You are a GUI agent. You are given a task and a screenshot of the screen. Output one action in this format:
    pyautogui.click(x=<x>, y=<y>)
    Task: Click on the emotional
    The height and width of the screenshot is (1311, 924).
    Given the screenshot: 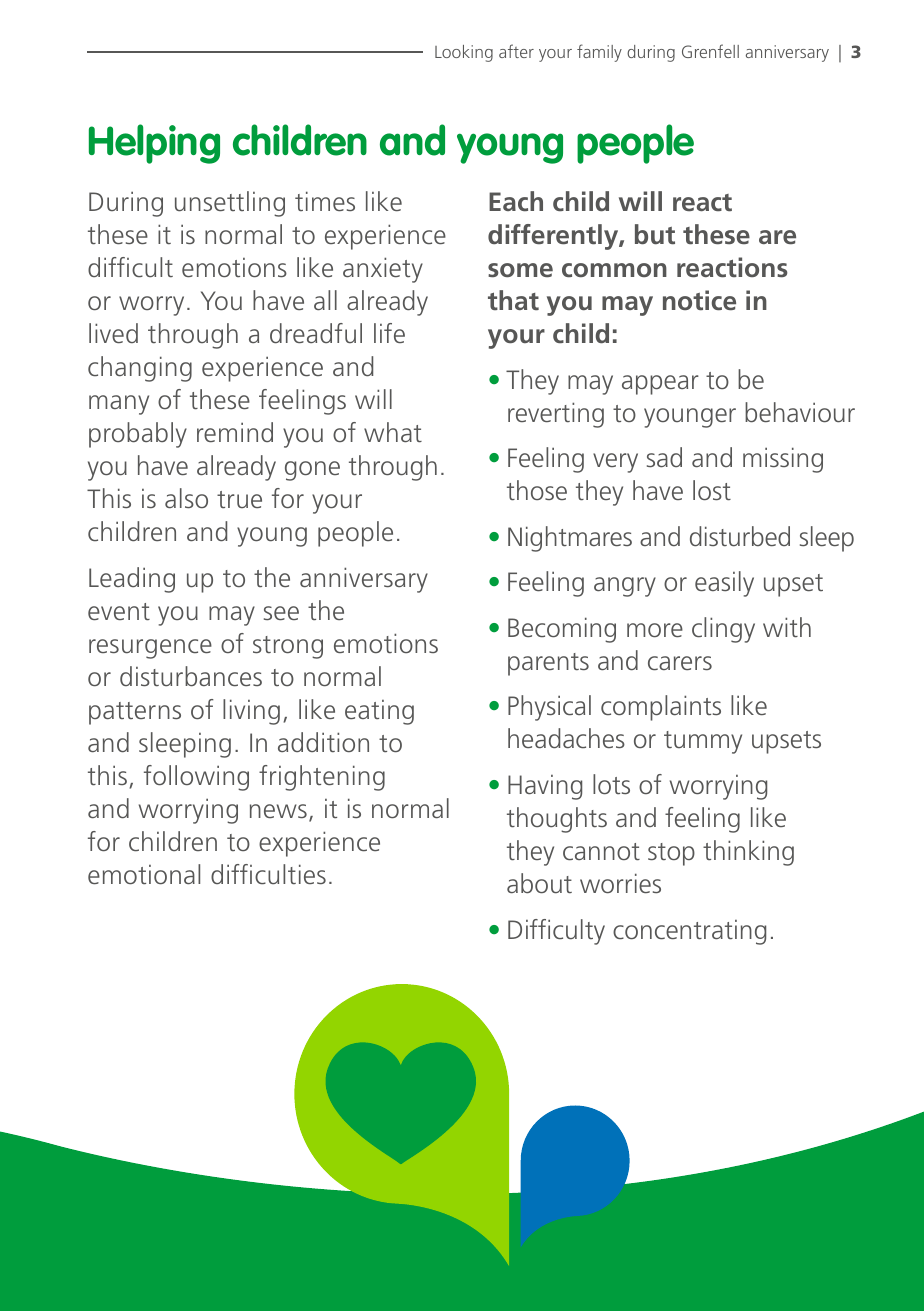 What is the action you would take?
    pyautogui.click(x=144, y=874)
